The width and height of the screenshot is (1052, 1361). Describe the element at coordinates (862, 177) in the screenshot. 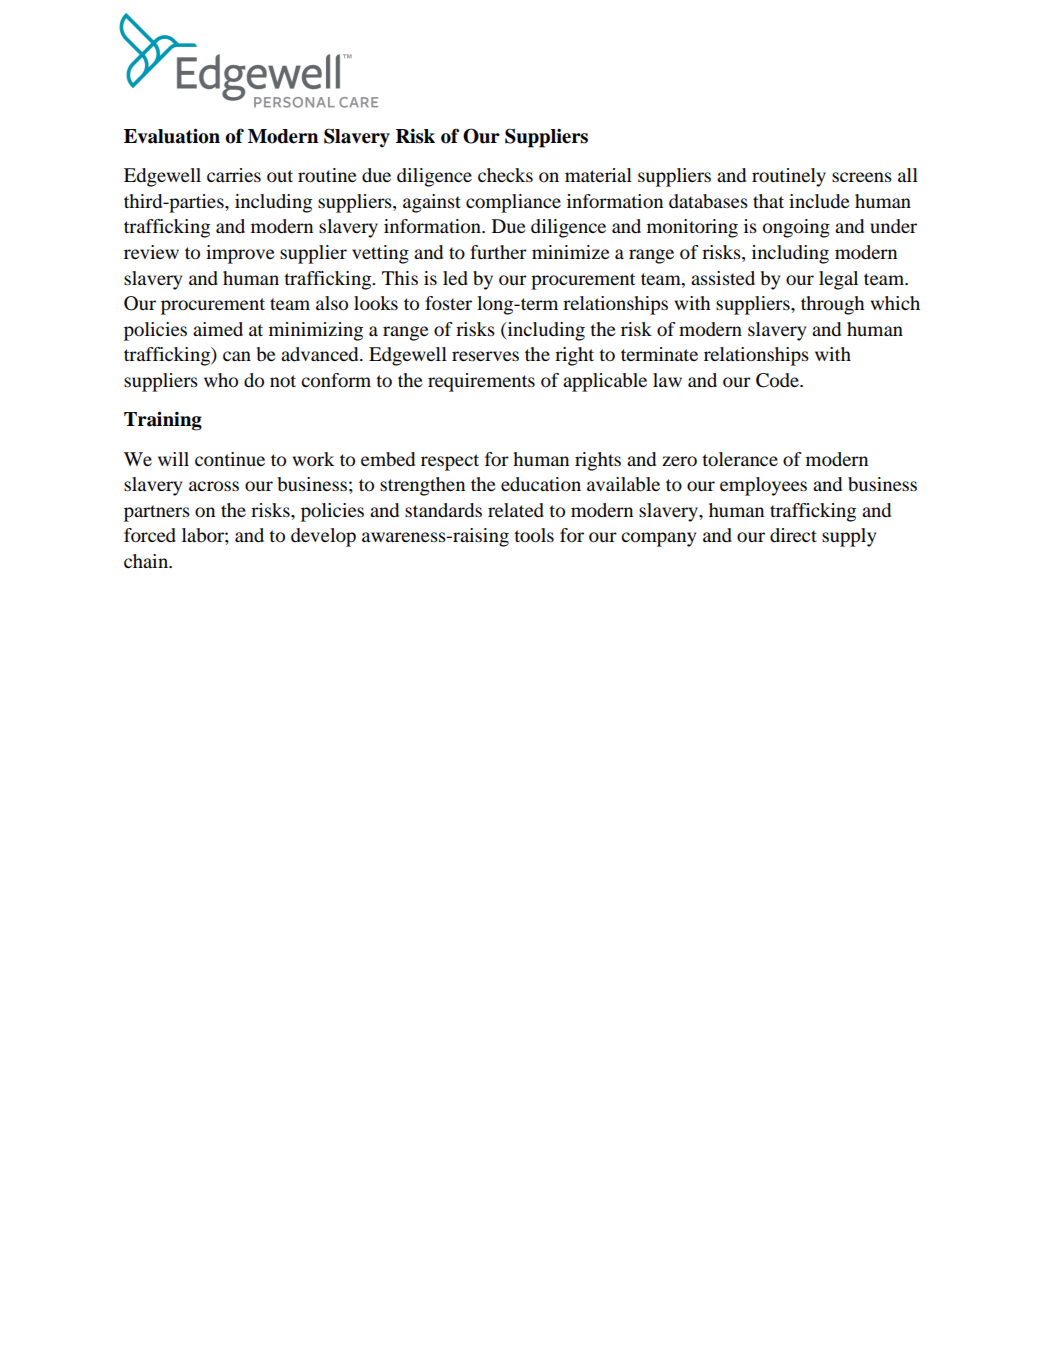

I see `screens` at that location.
